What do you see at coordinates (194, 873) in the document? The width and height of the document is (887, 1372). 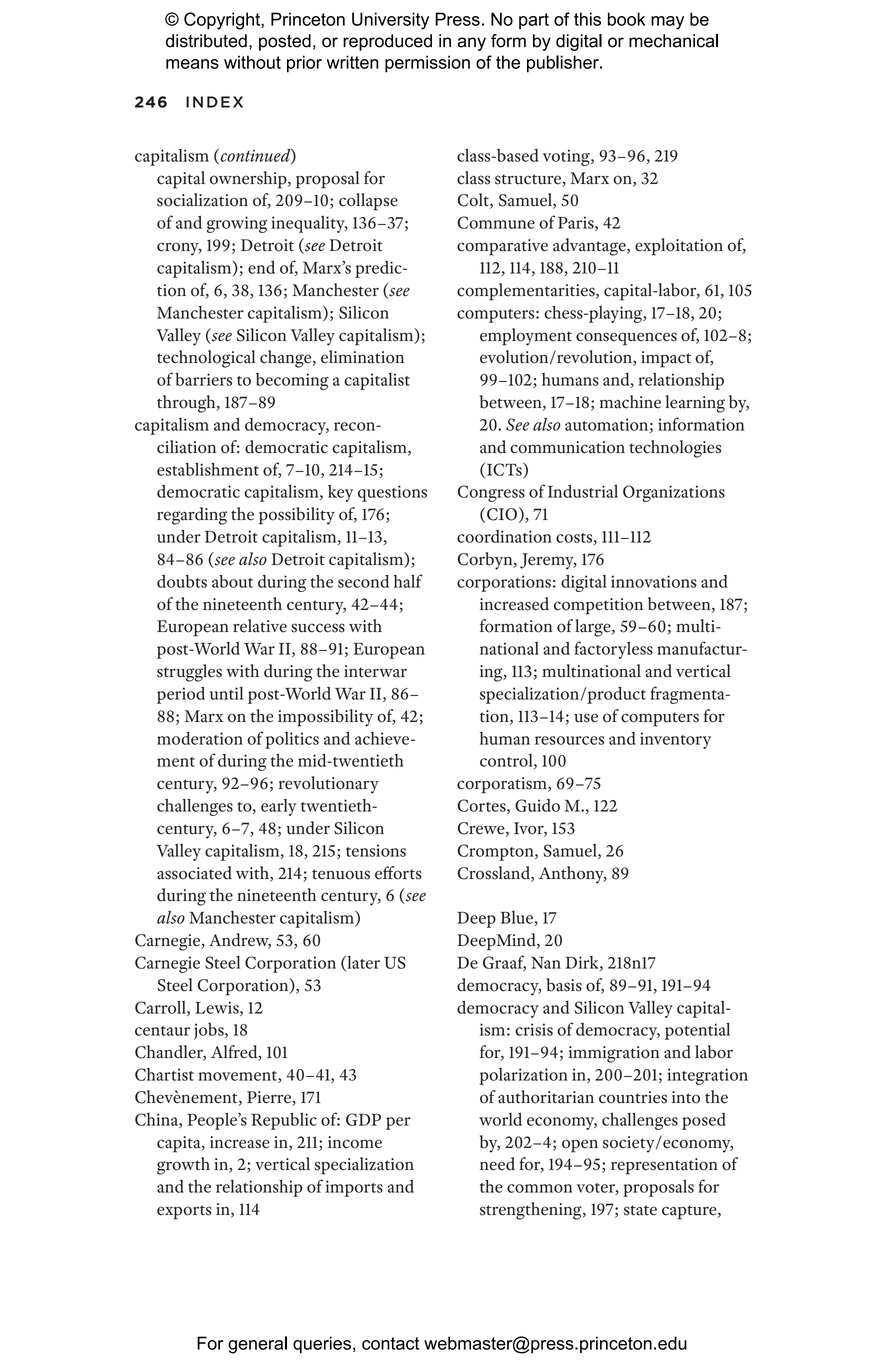 I see `associated` at bounding box center [194, 873].
